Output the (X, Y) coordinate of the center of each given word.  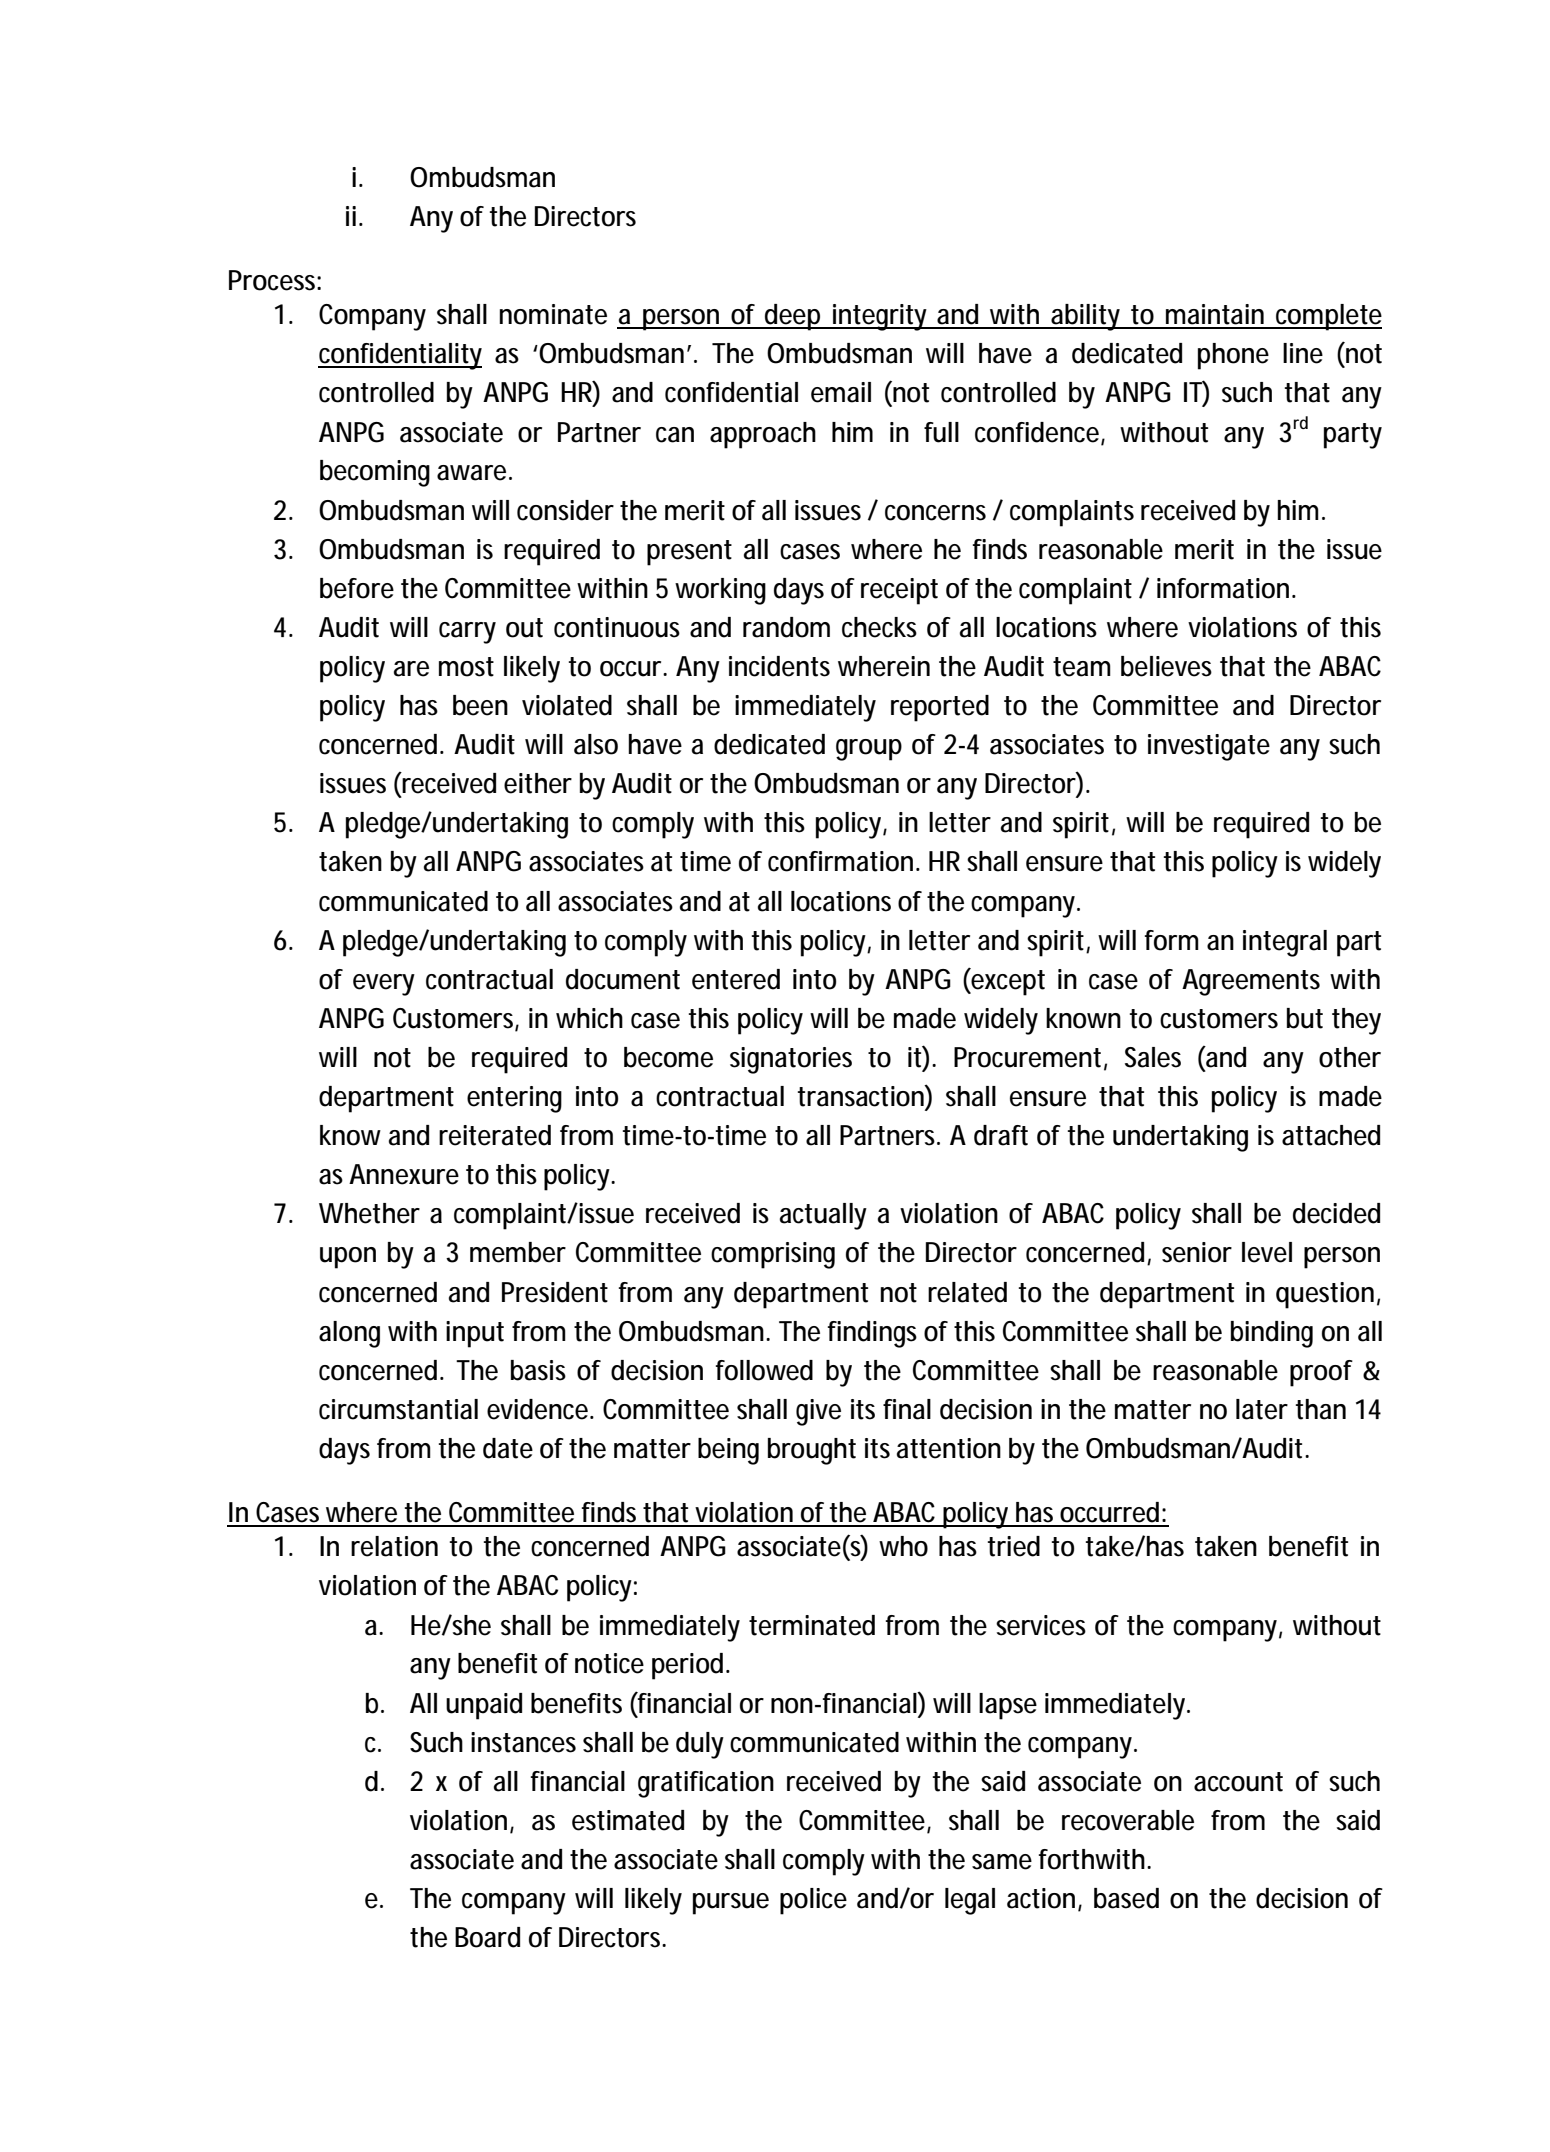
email (841, 392)
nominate (553, 314)
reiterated (495, 1135)
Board (487, 1937)
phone (1233, 356)
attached (1331, 1135)
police (813, 1901)
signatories (791, 1060)
